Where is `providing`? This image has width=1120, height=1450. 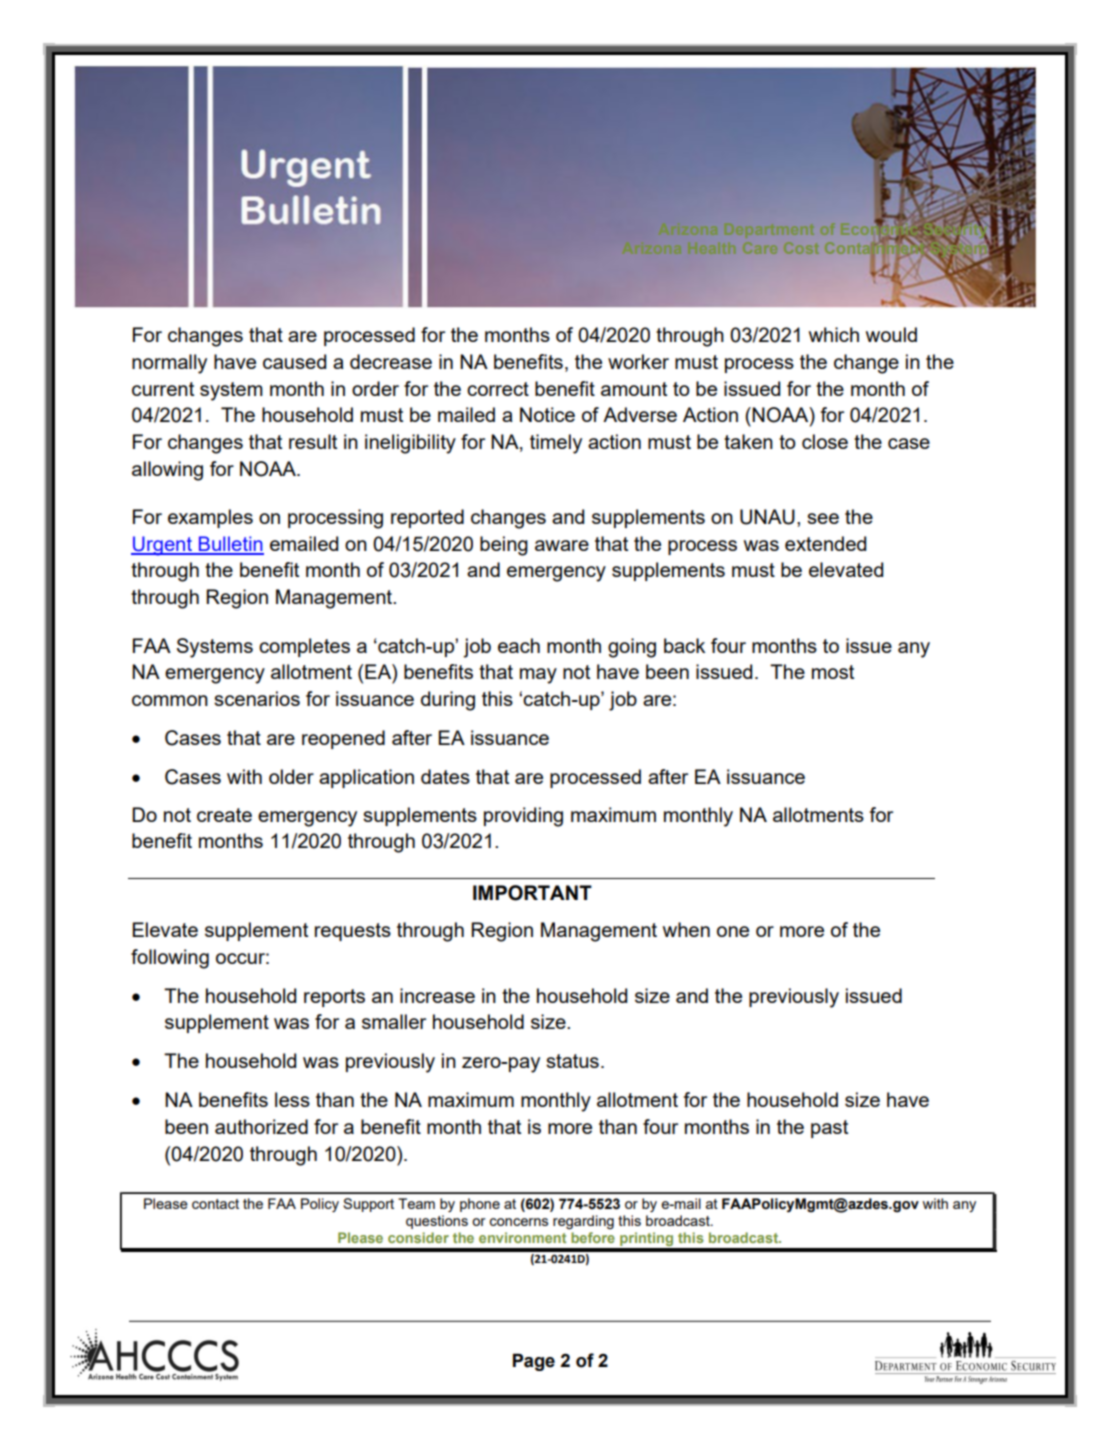 providing is located at coordinates (523, 817).
